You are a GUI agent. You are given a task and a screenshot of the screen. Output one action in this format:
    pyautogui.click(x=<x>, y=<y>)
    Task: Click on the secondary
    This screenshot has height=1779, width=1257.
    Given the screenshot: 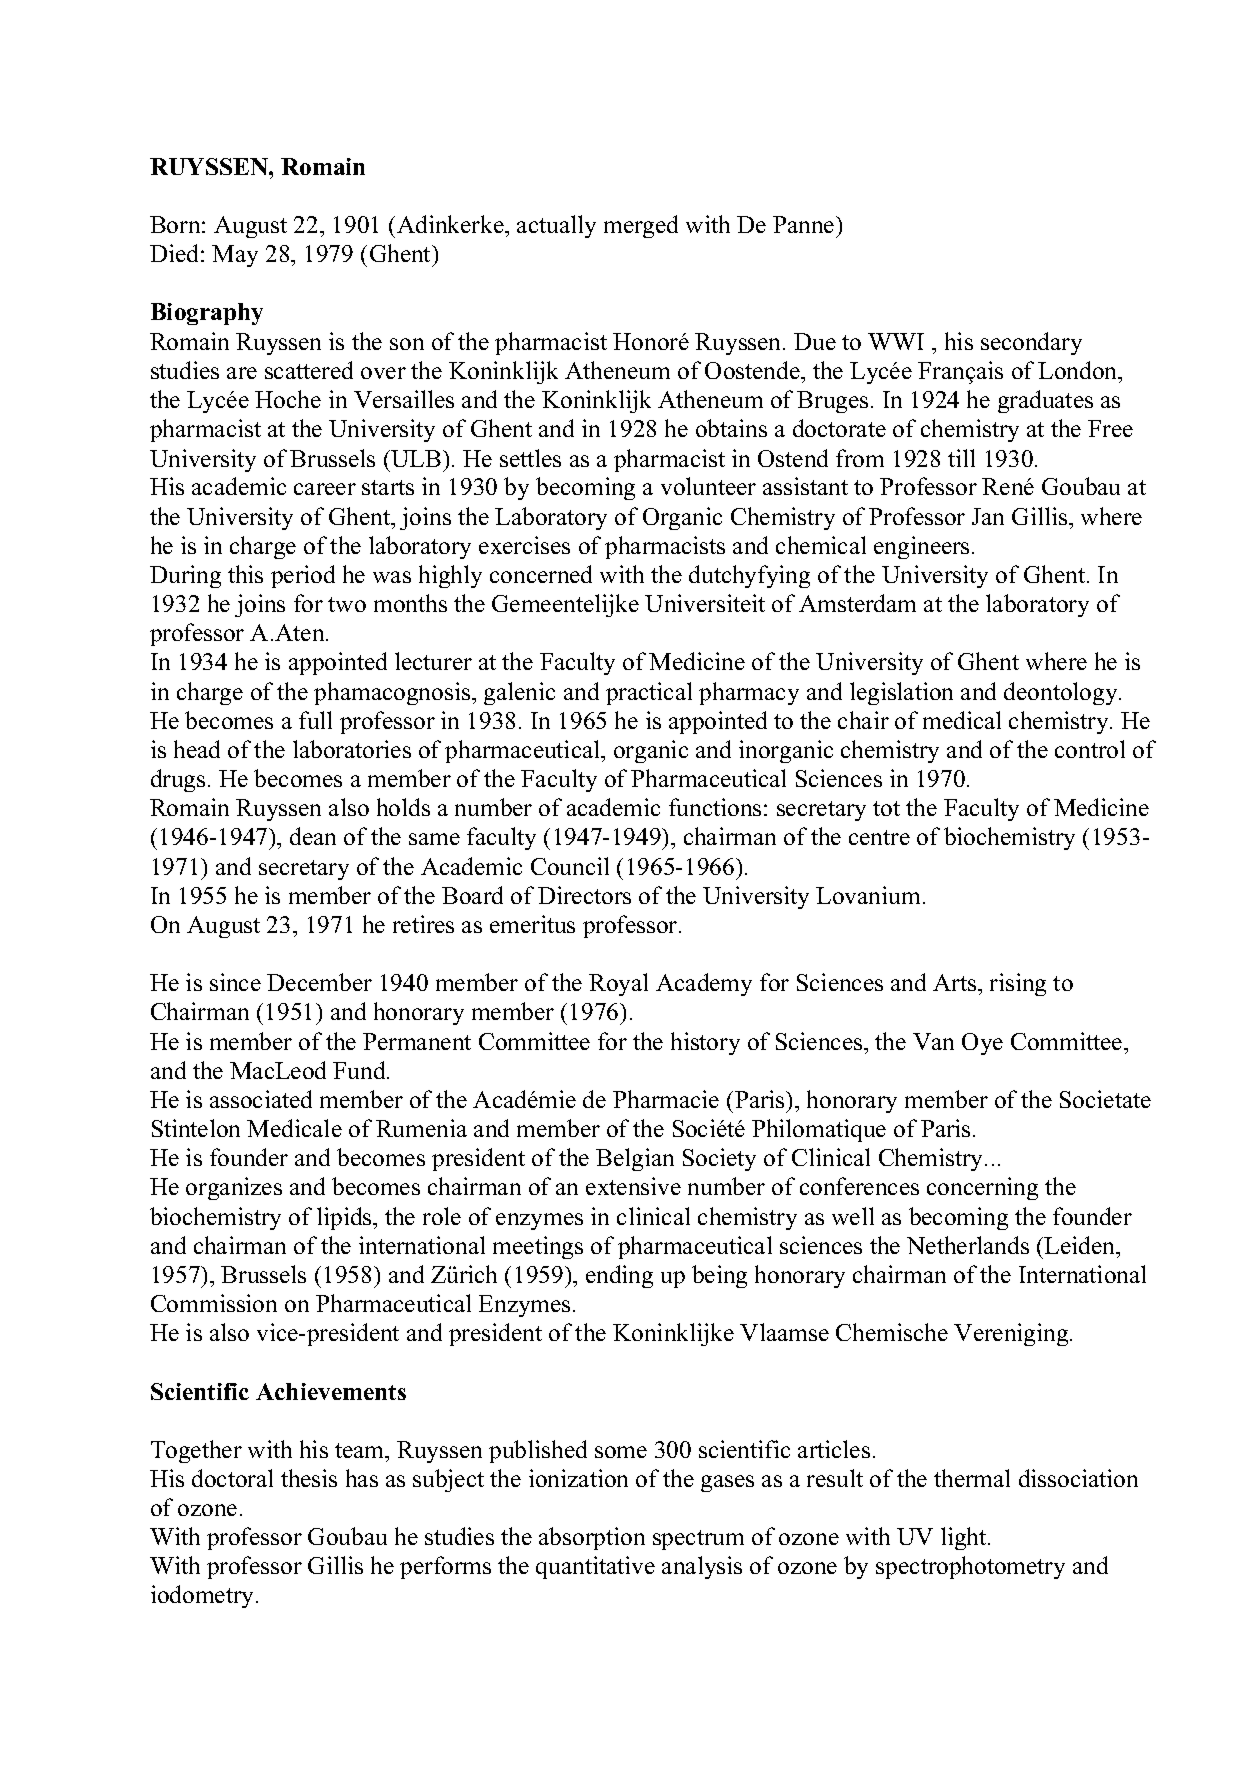 What is the action you would take?
    pyautogui.click(x=1031, y=343)
